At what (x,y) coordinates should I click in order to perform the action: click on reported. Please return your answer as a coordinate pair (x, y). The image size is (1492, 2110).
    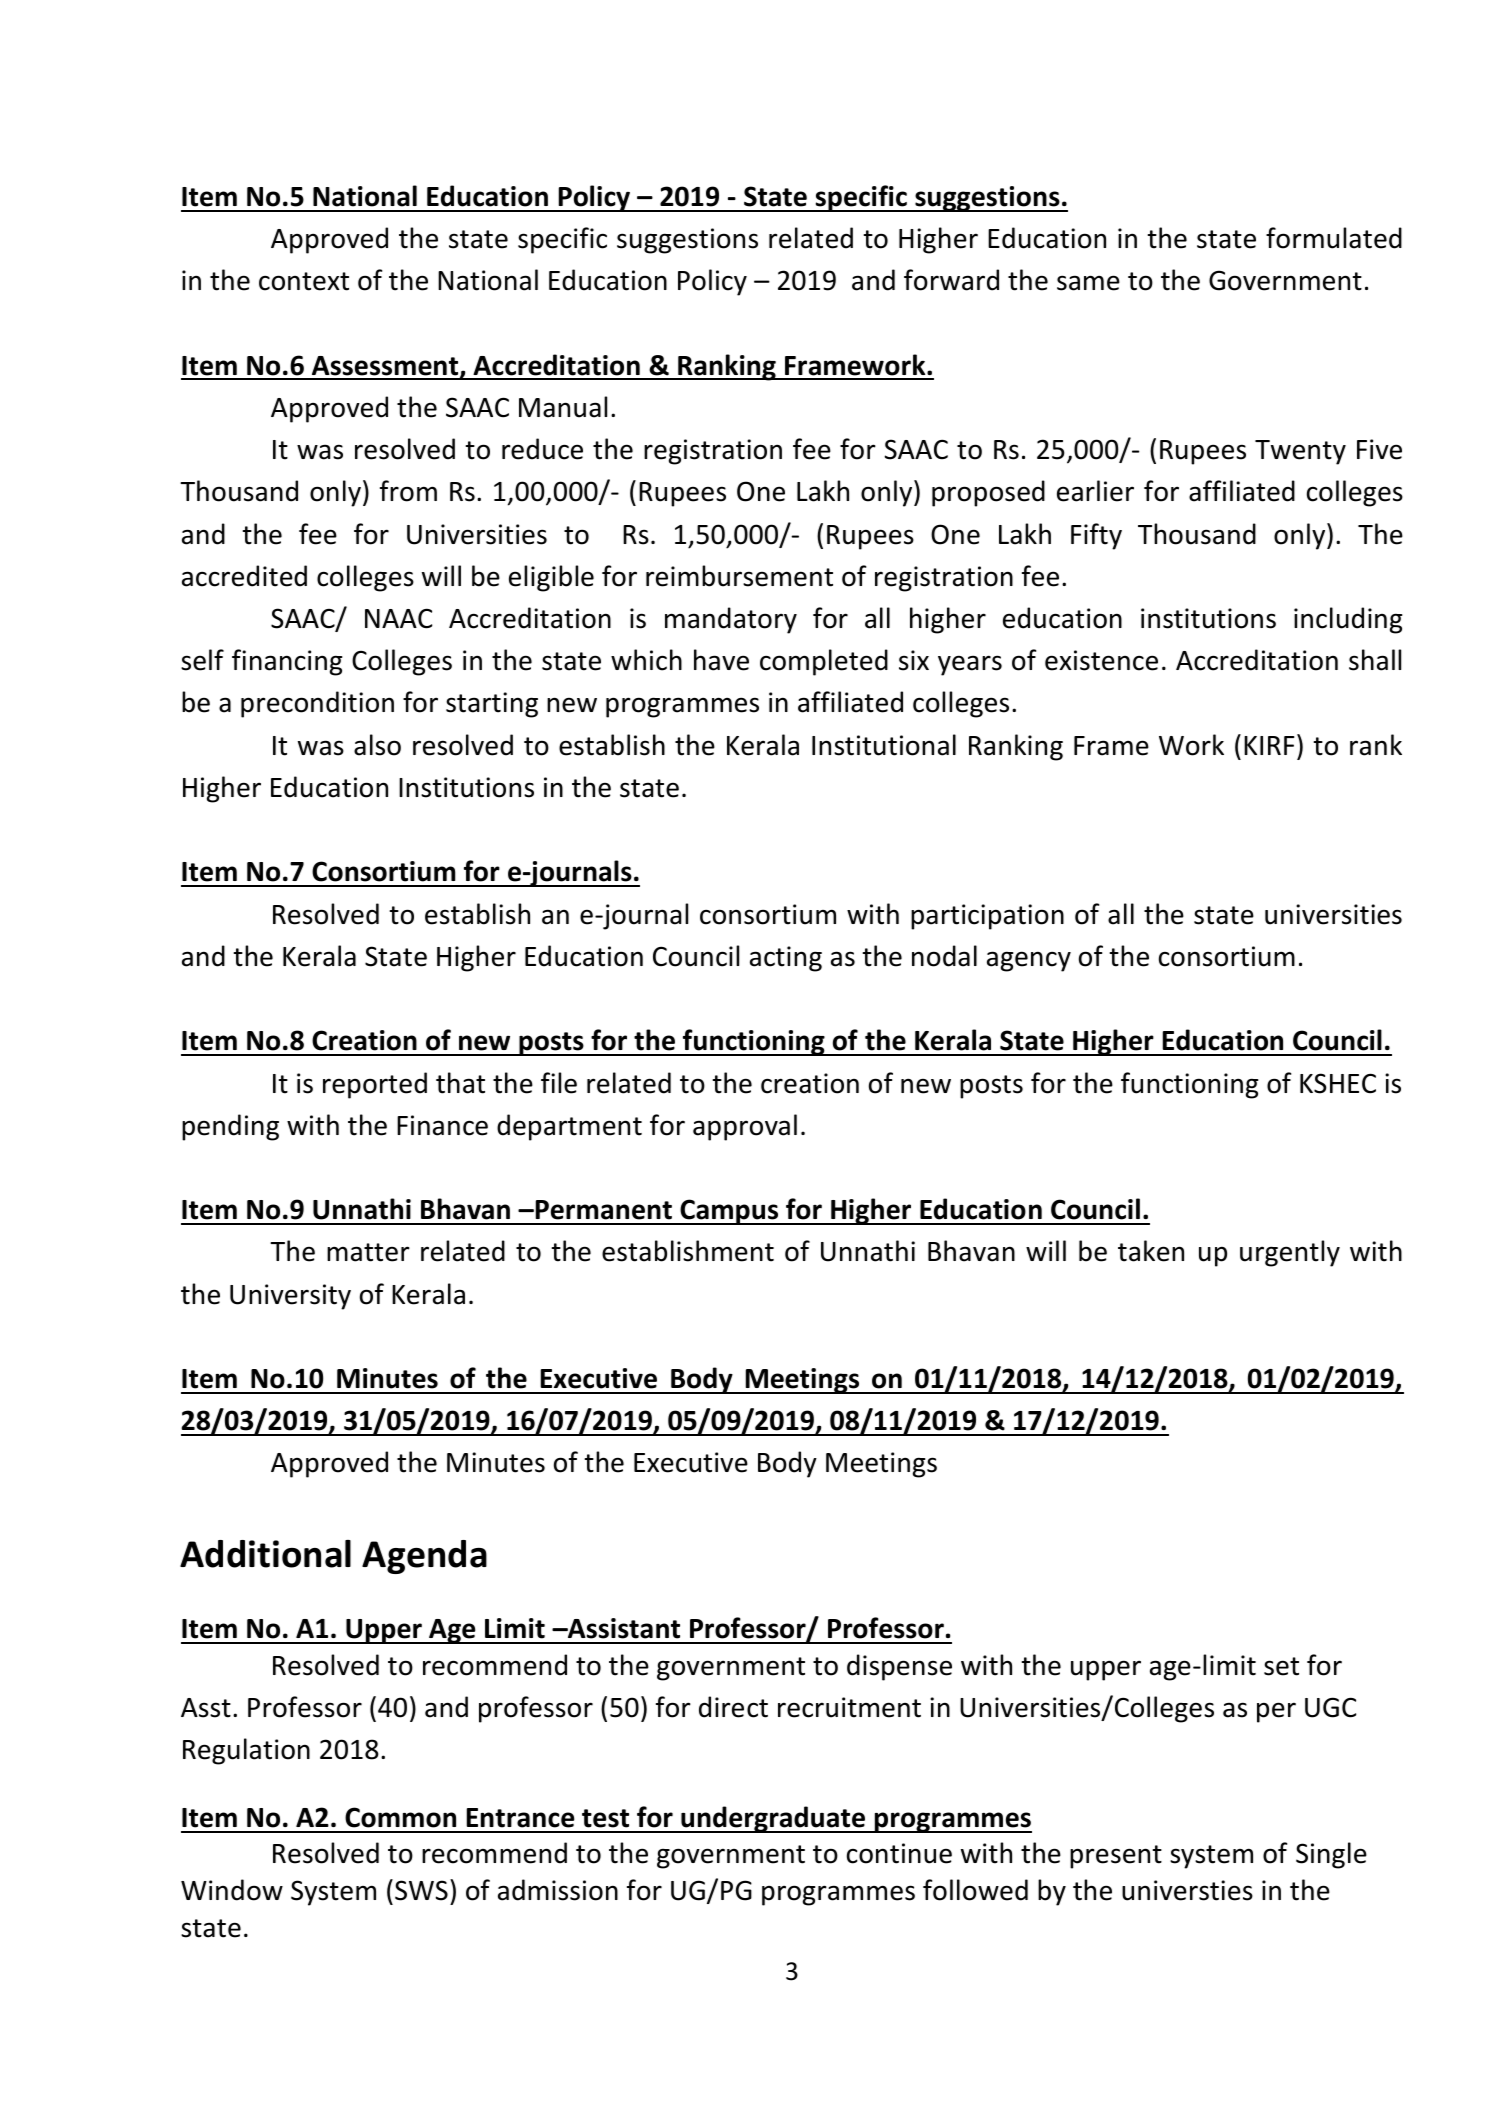
    Looking at the image, I should click on (375, 1085).
